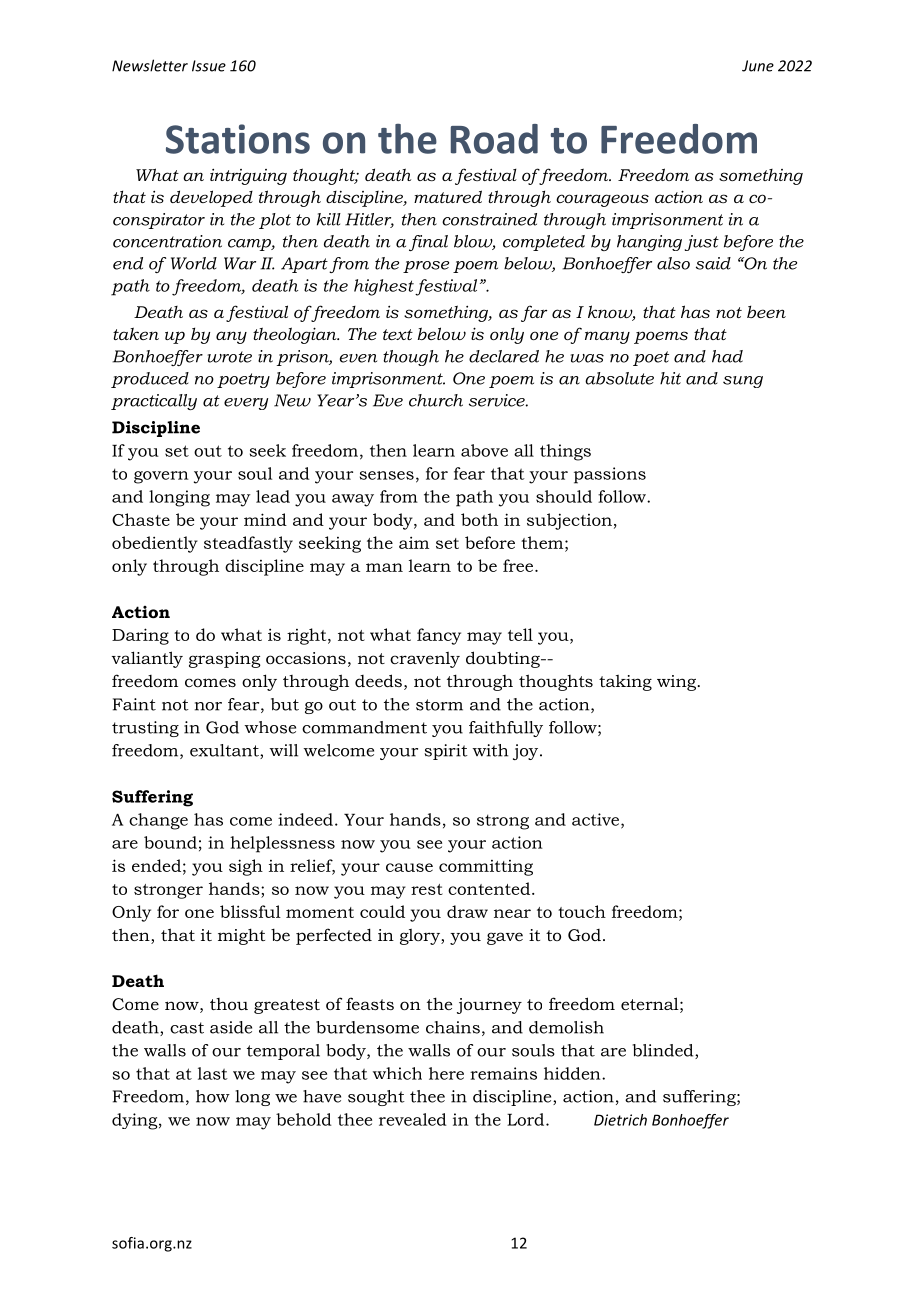 The image size is (924, 1308). Describe the element at coordinates (597, 820) in the image. I see `active` at that location.
